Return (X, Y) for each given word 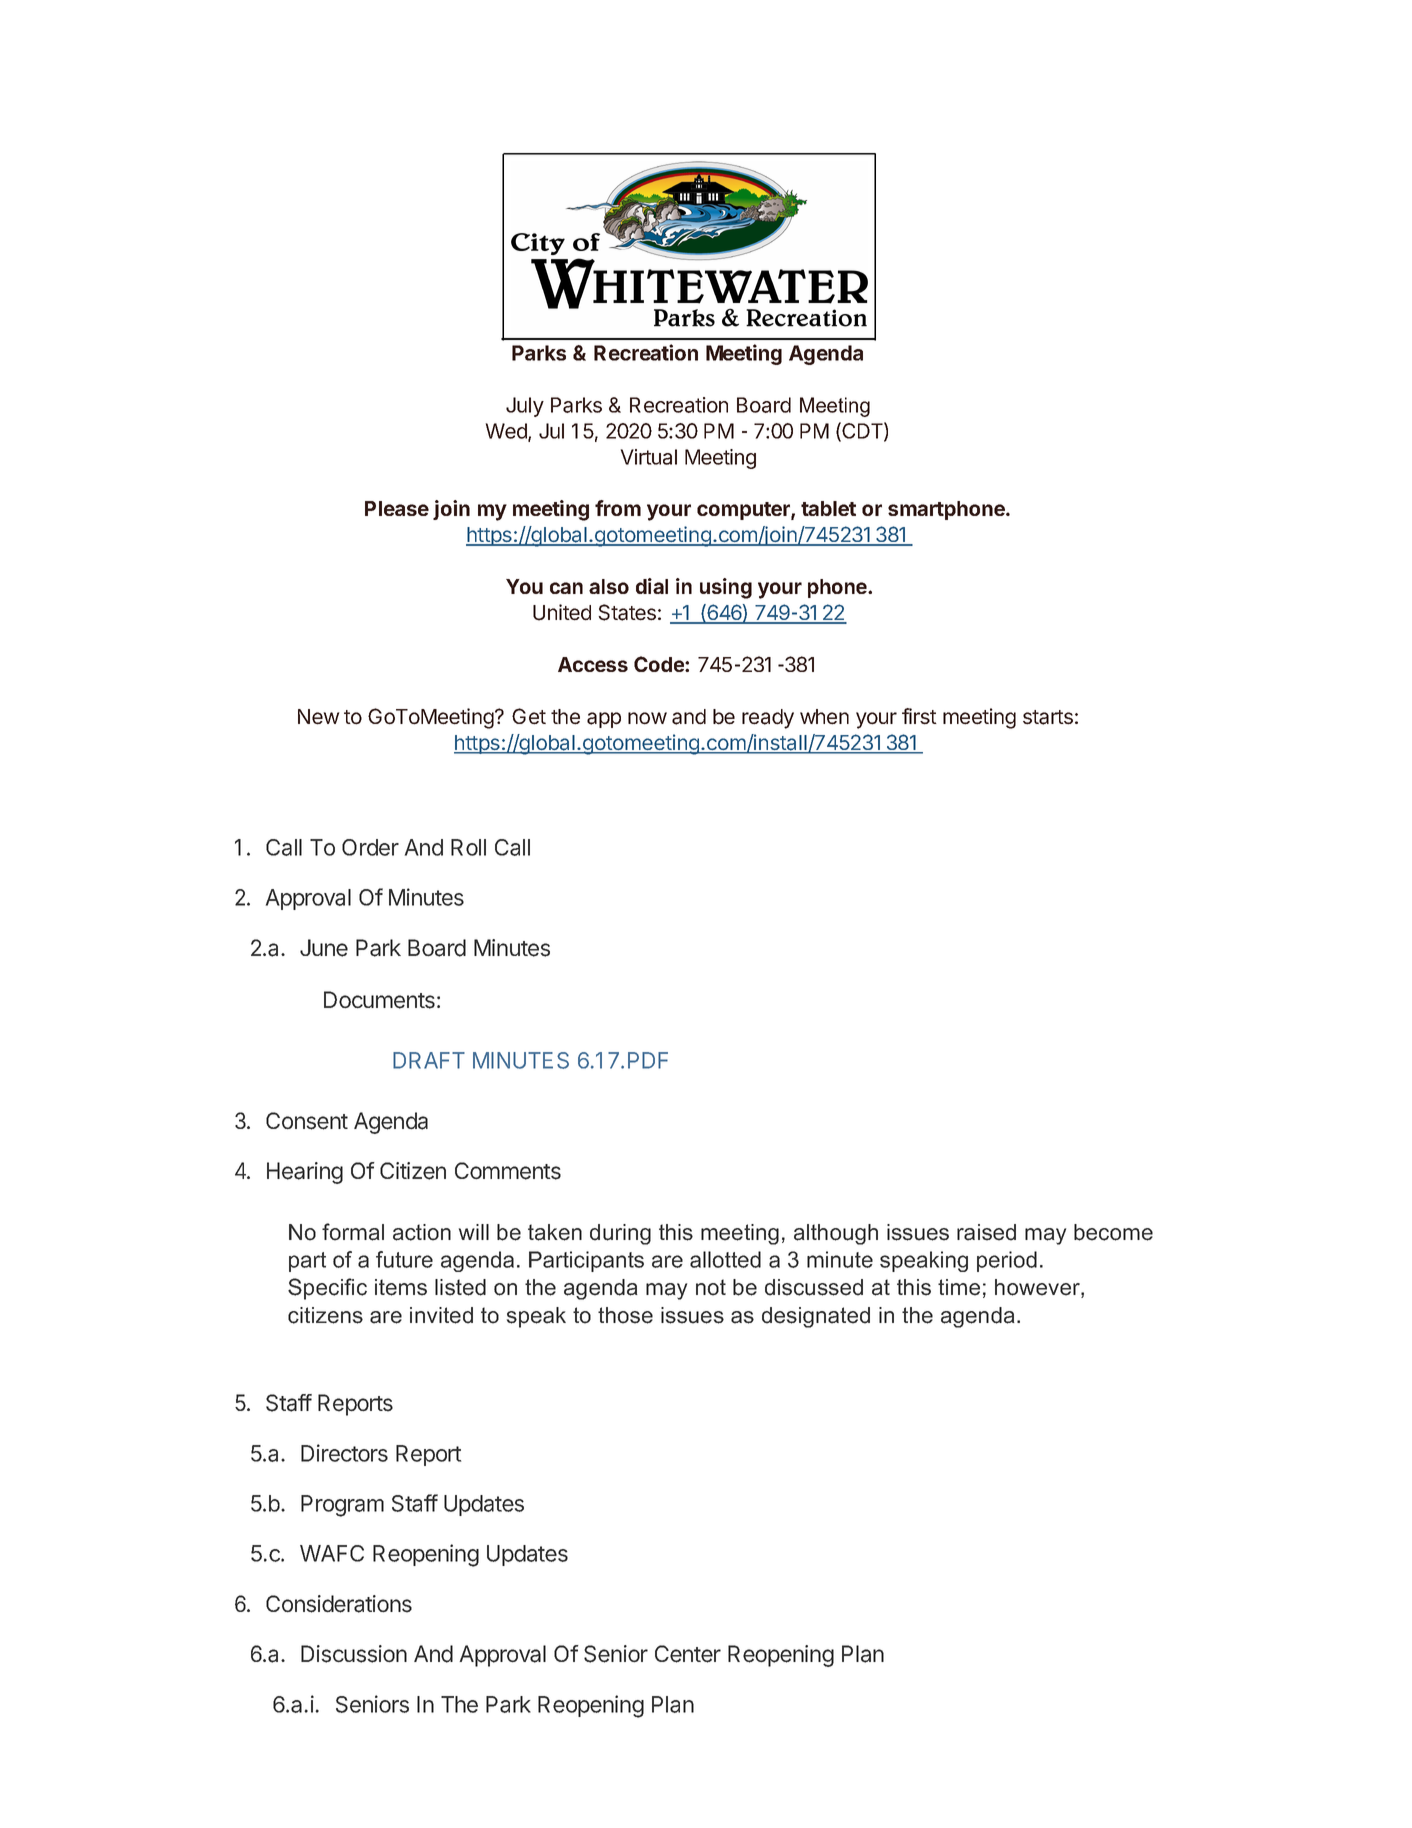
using (726, 588)
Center (688, 1654)
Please (397, 508)
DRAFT (429, 1060)
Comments (508, 1171)
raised (986, 1232)
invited (441, 1315)
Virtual (649, 457)
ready (768, 719)
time (959, 1287)
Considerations (339, 1604)
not (711, 1287)
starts (1048, 717)
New (318, 717)
